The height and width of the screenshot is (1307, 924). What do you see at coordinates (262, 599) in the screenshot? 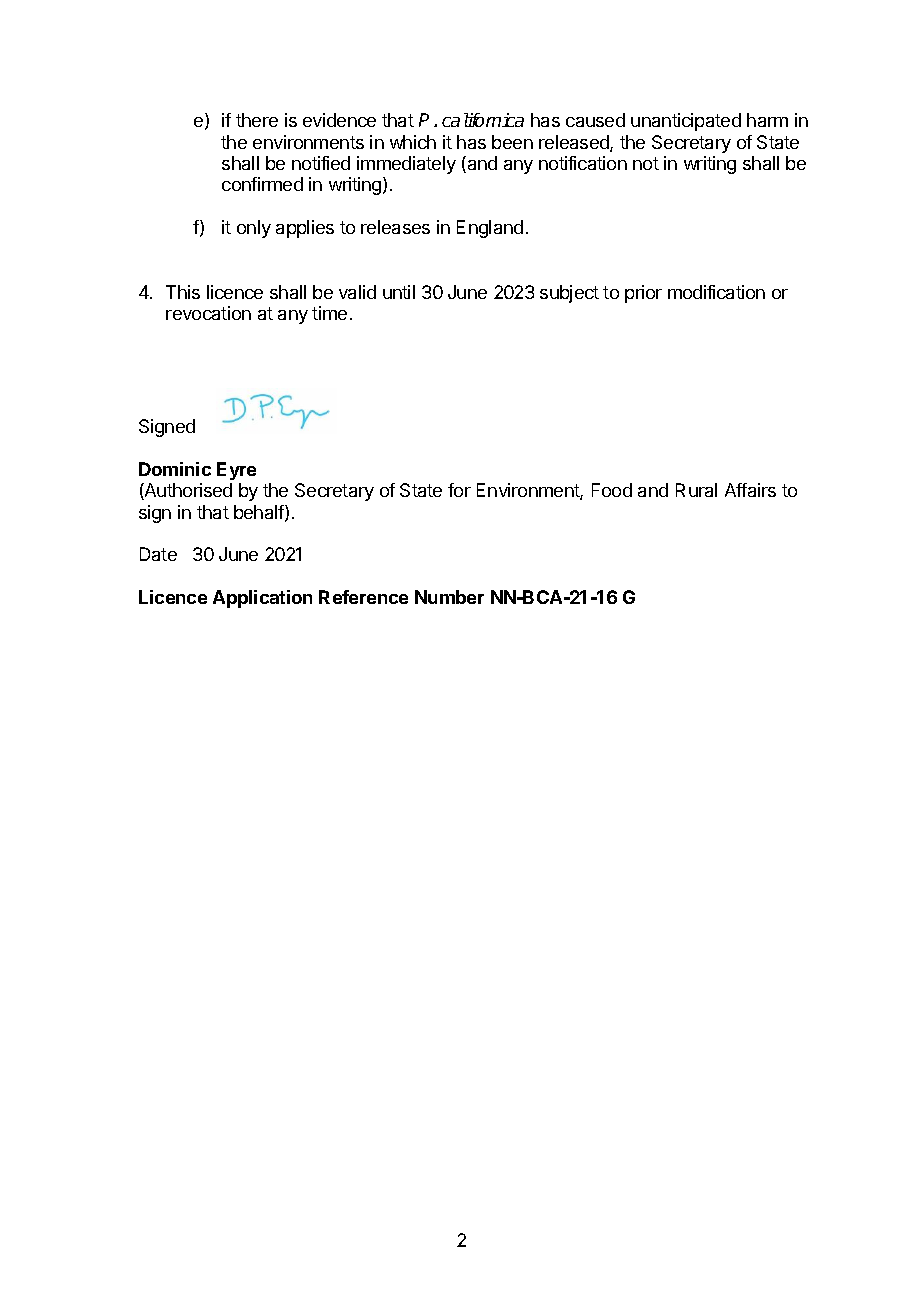
I see `Application` at bounding box center [262, 599].
